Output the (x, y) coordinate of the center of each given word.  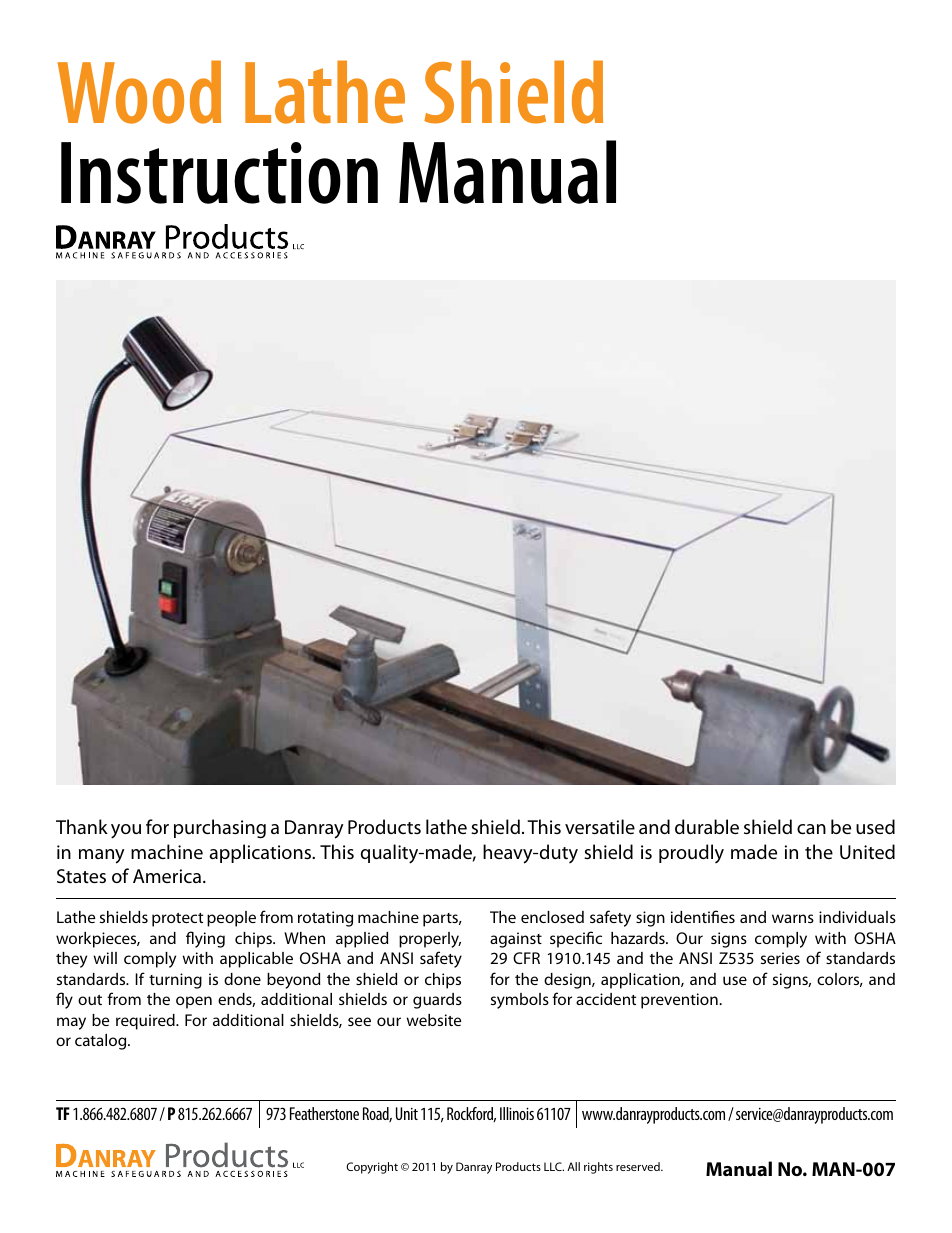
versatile (600, 827)
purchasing (220, 829)
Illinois (517, 1113)
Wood (139, 92)
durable (707, 826)
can (811, 829)
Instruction (219, 173)
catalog (102, 1042)
